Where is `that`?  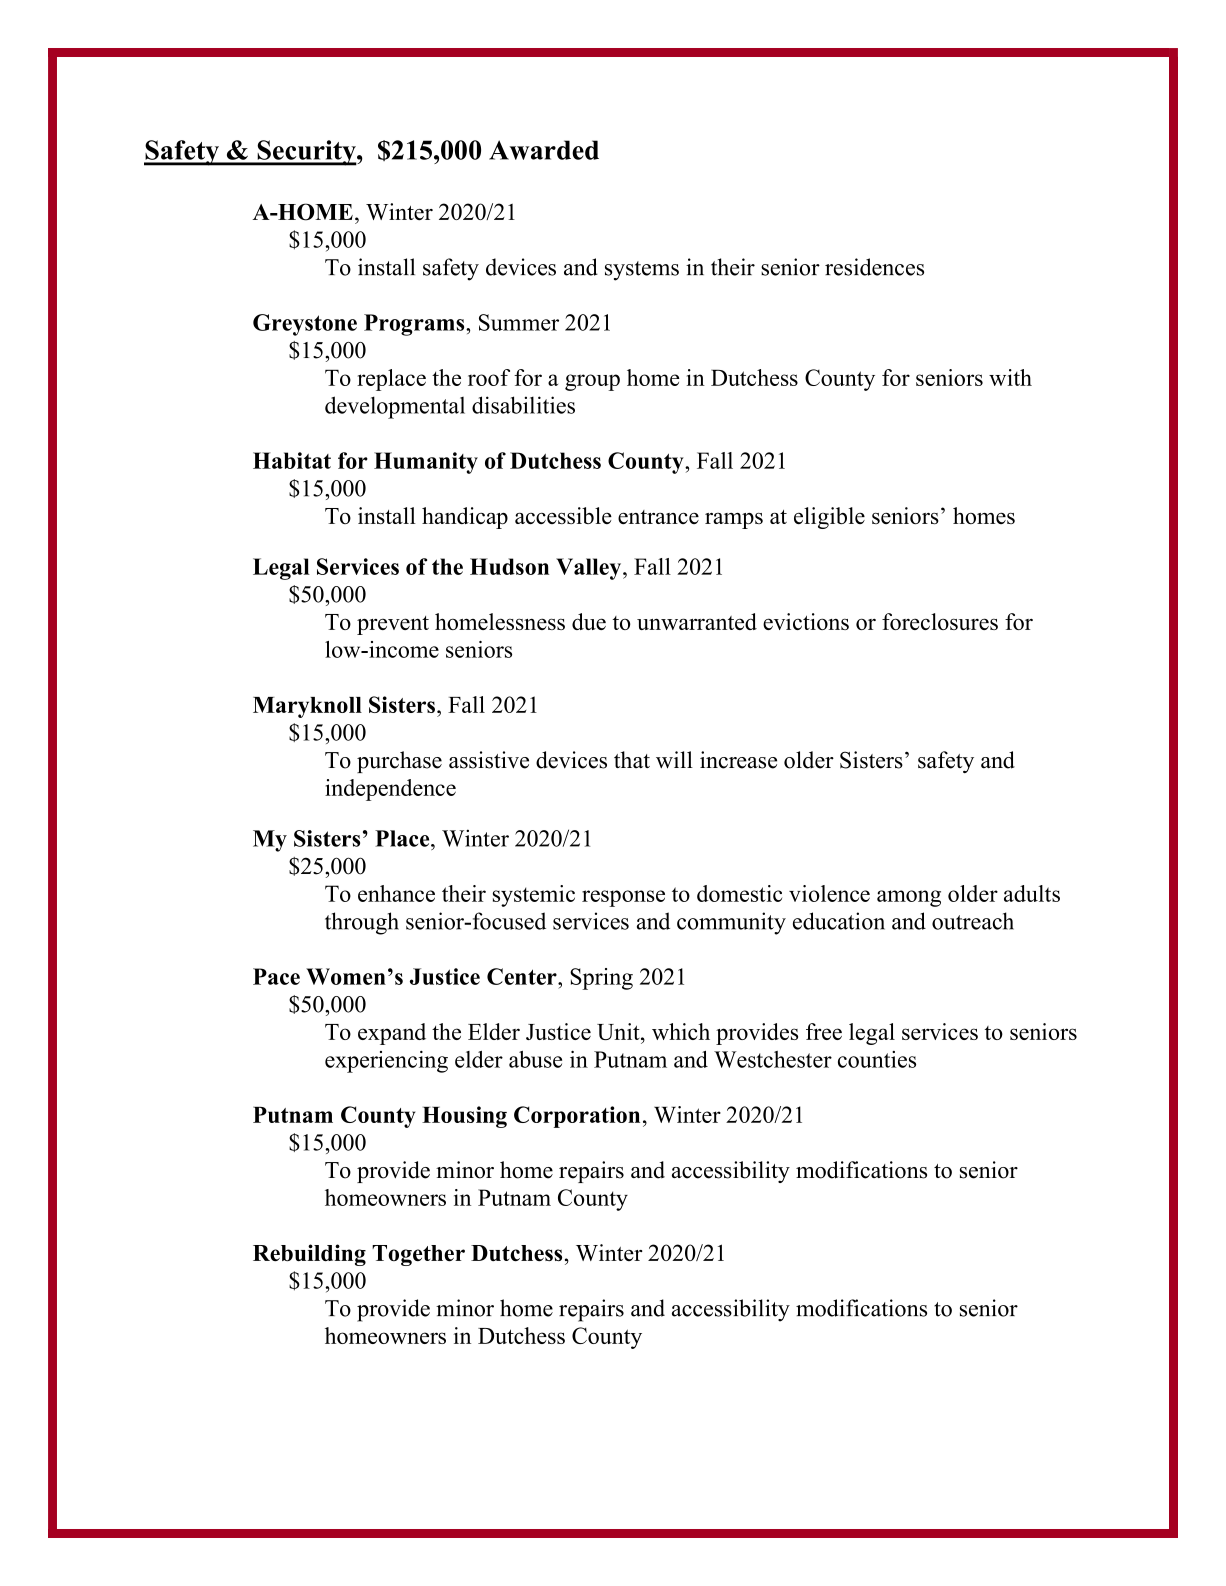 that is located at coordinates (632, 759).
